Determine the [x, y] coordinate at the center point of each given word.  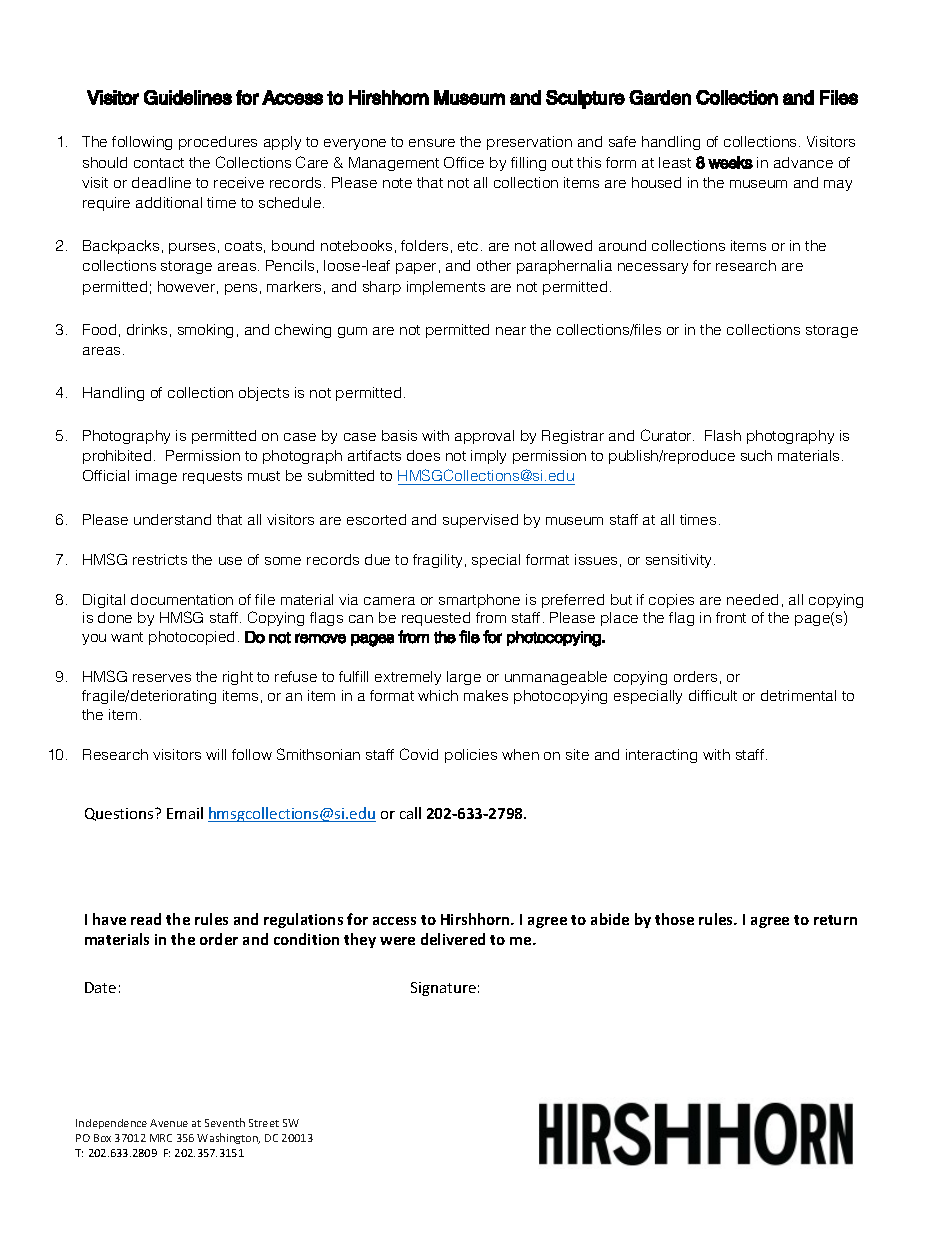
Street [264, 1123]
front [731, 617]
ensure [432, 143]
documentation [182, 599]
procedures [218, 143]
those [674, 919]
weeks [730, 162]
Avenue [169, 1123]
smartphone [479, 601]
